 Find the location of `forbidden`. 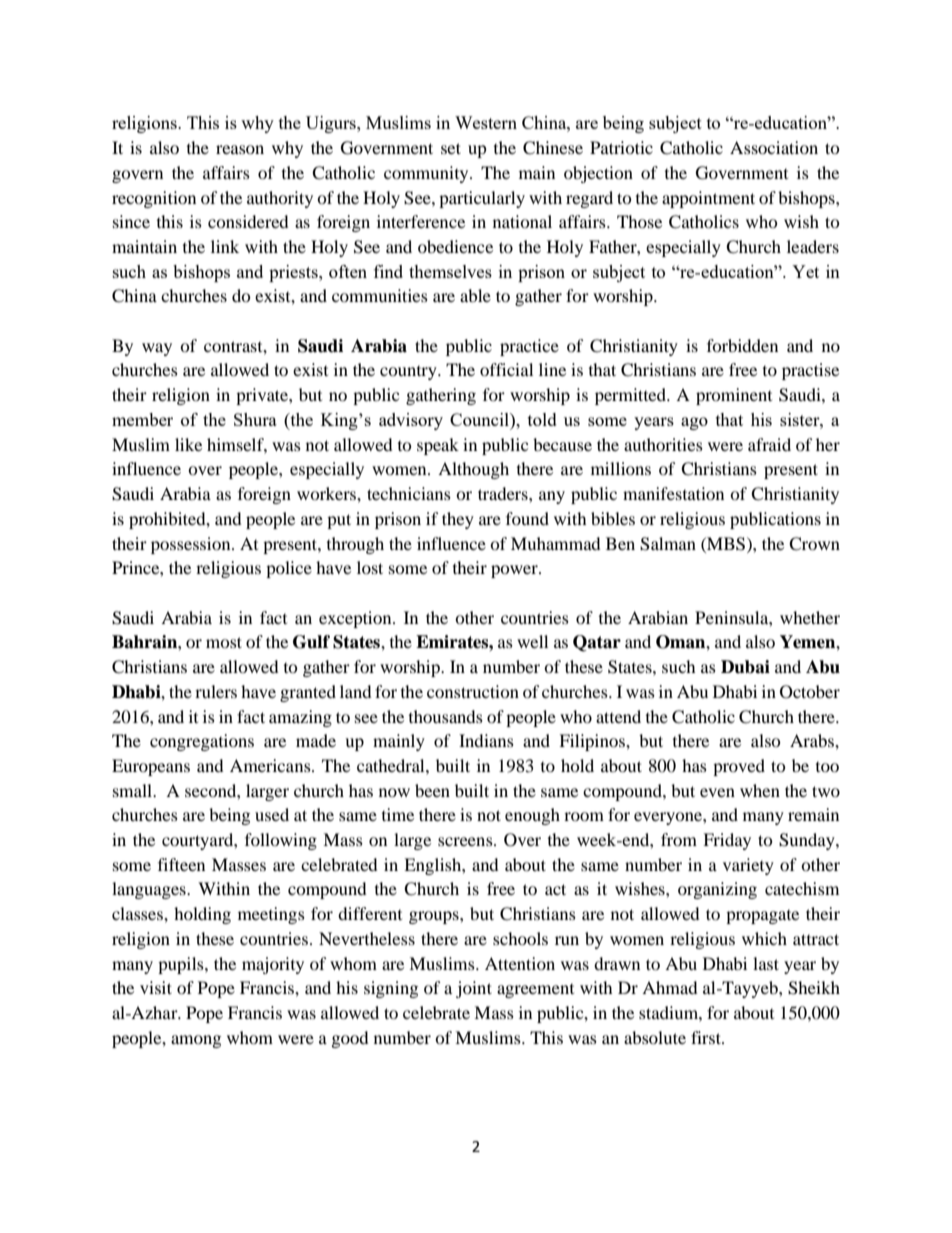

forbidden is located at coordinates (742, 345).
